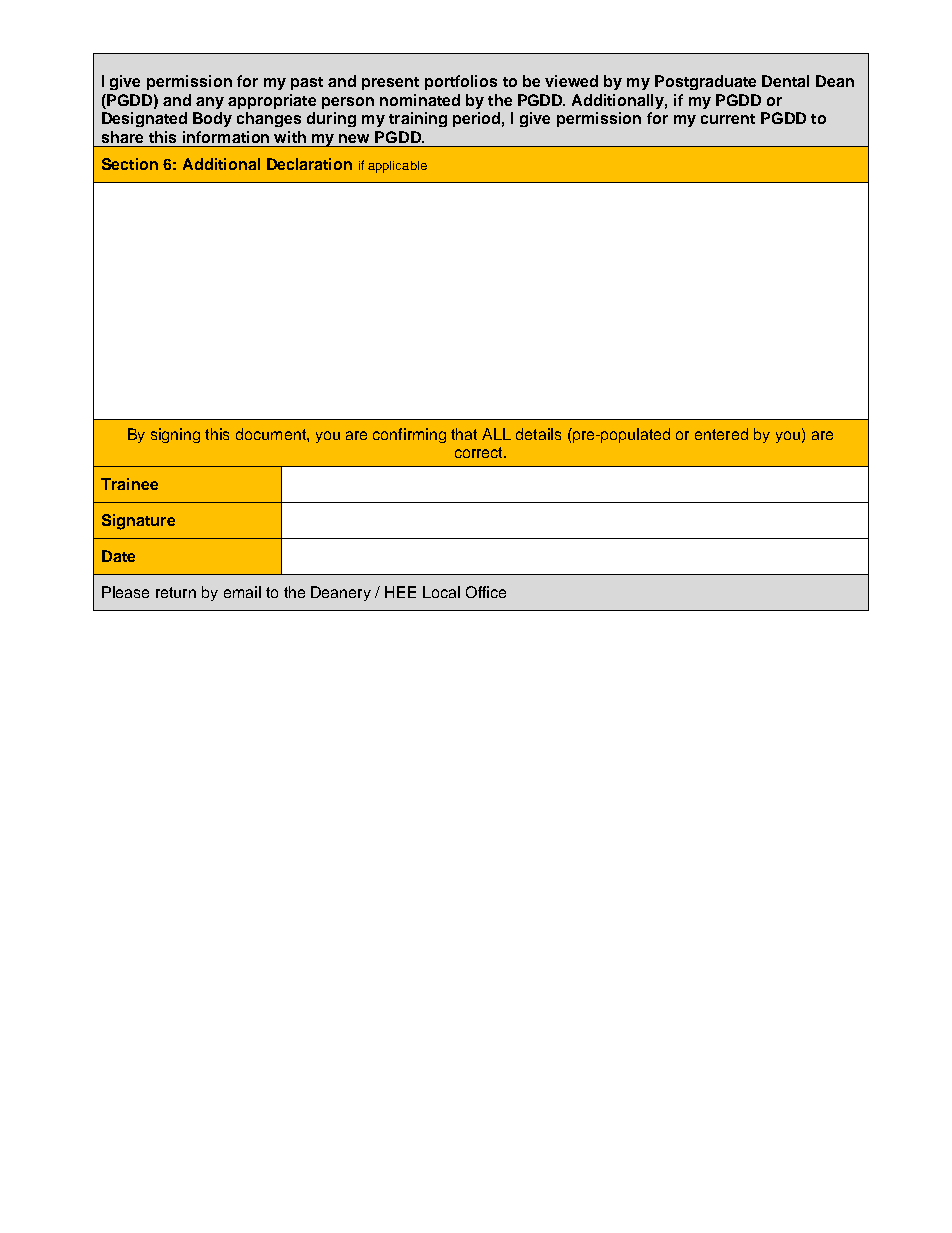 This screenshot has width=952, height=1233. Describe the element at coordinates (480, 452) in the screenshot. I see `correct` at that location.
